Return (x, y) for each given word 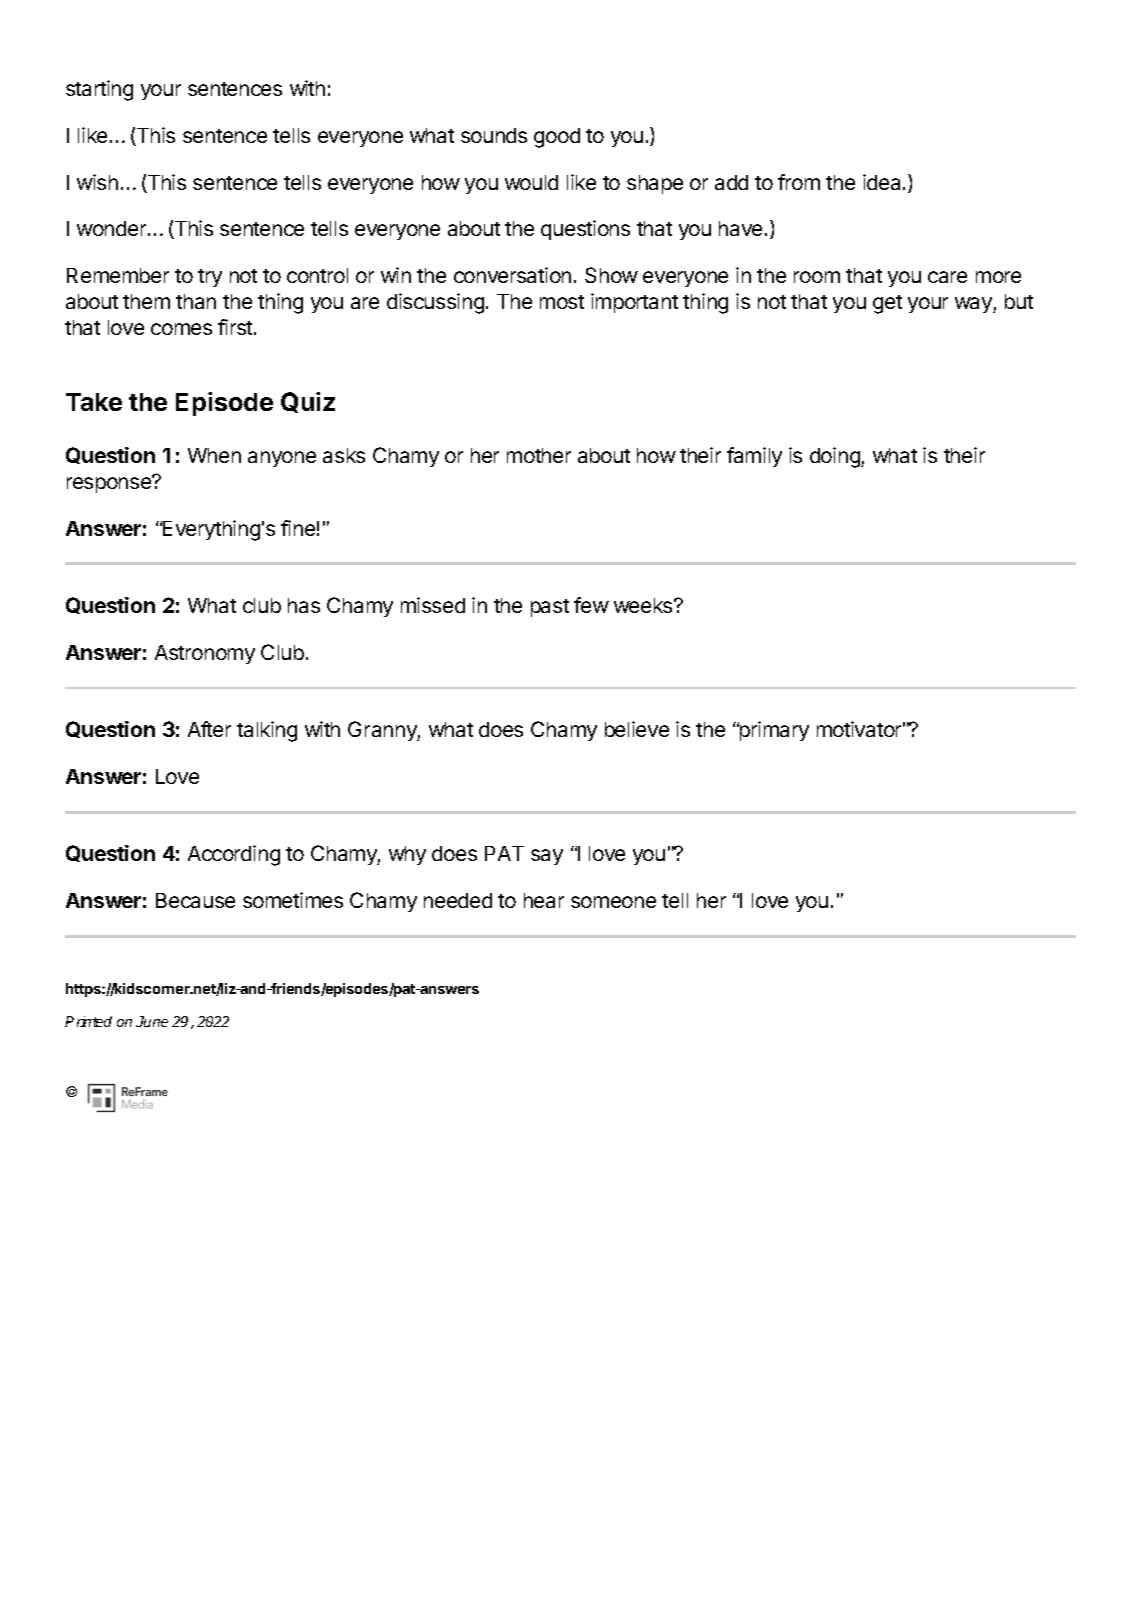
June (152, 1021)
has (304, 605)
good (557, 138)
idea (883, 182)
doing (836, 457)
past (550, 608)
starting (99, 90)
